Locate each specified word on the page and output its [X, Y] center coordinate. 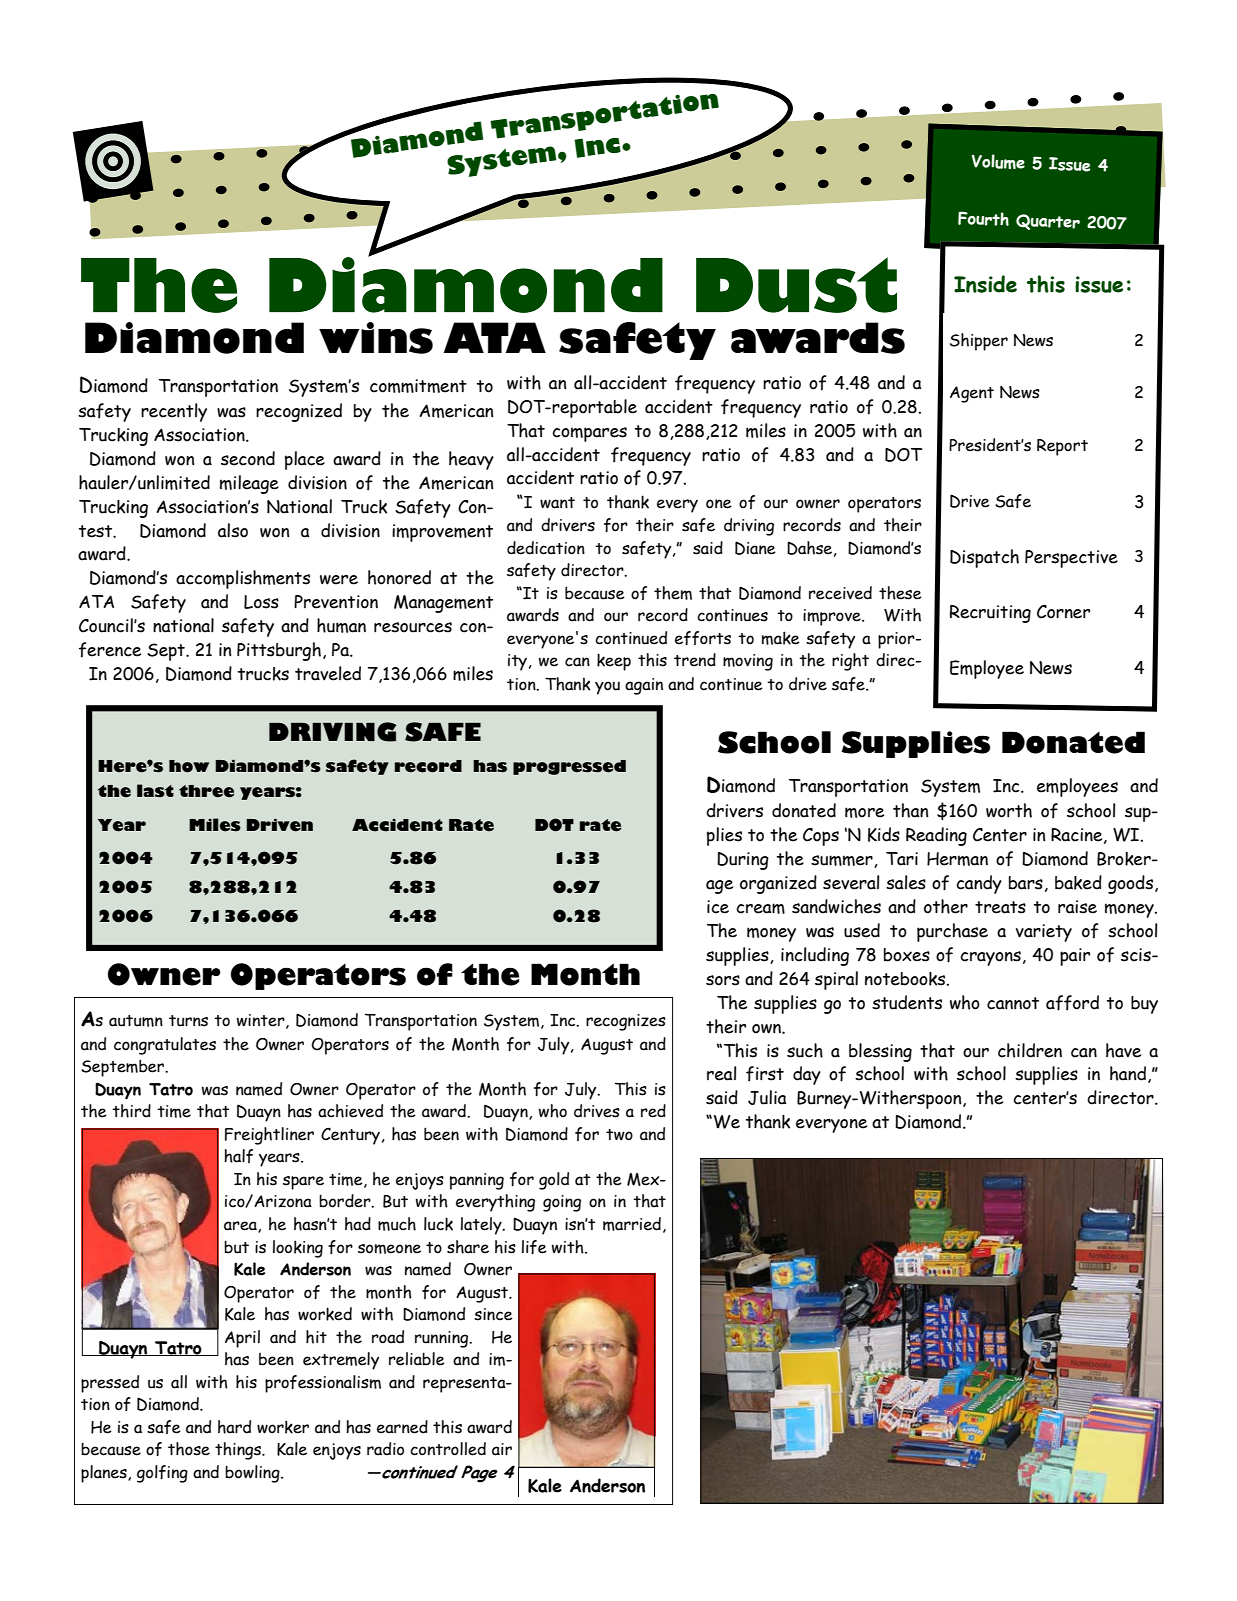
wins [376, 338]
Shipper [979, 342]
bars [1026, 883]
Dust [796, 285]
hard [234, 1427]
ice [718, 907]
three [206, 791]
